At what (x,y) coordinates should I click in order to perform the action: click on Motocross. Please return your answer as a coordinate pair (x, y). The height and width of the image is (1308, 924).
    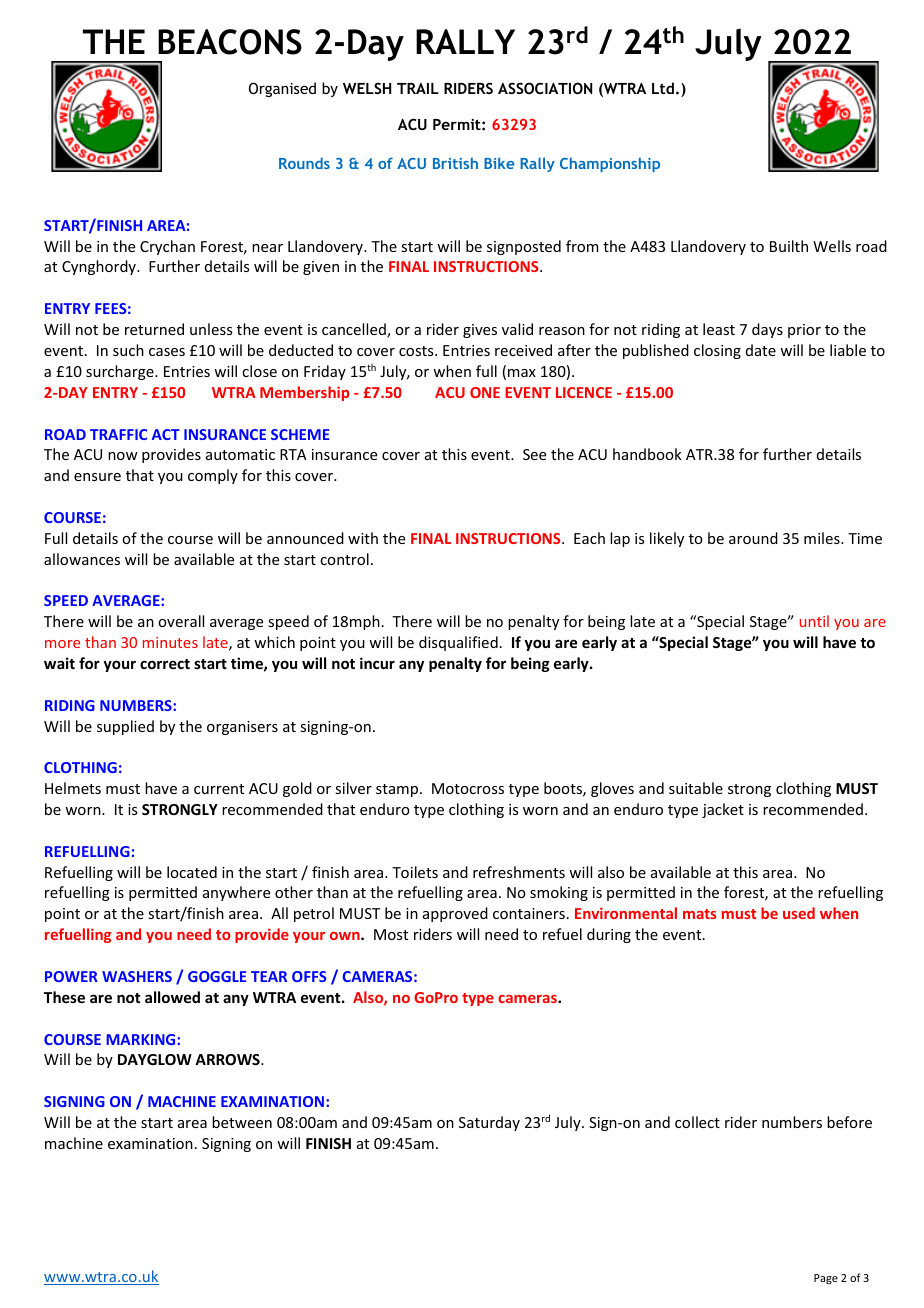
    Looking at the image, I should click on (468, 788).
